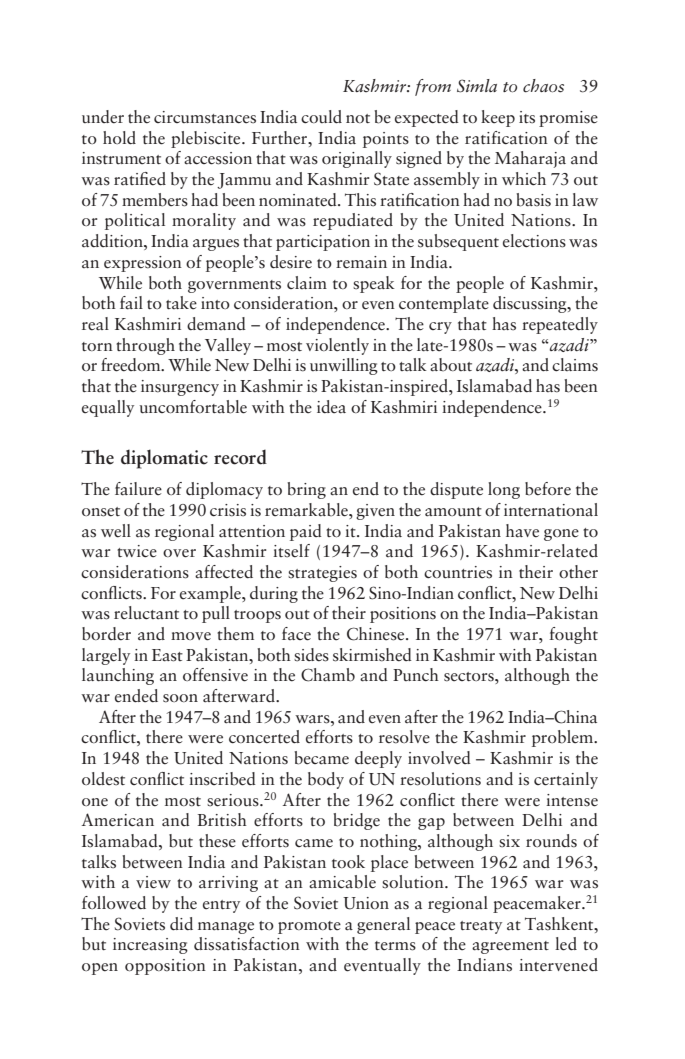 The image size is (685, 1059). What do you see at coordinates (573, 635) in the page?
I see `fought` at bounding box center [573, 635].
